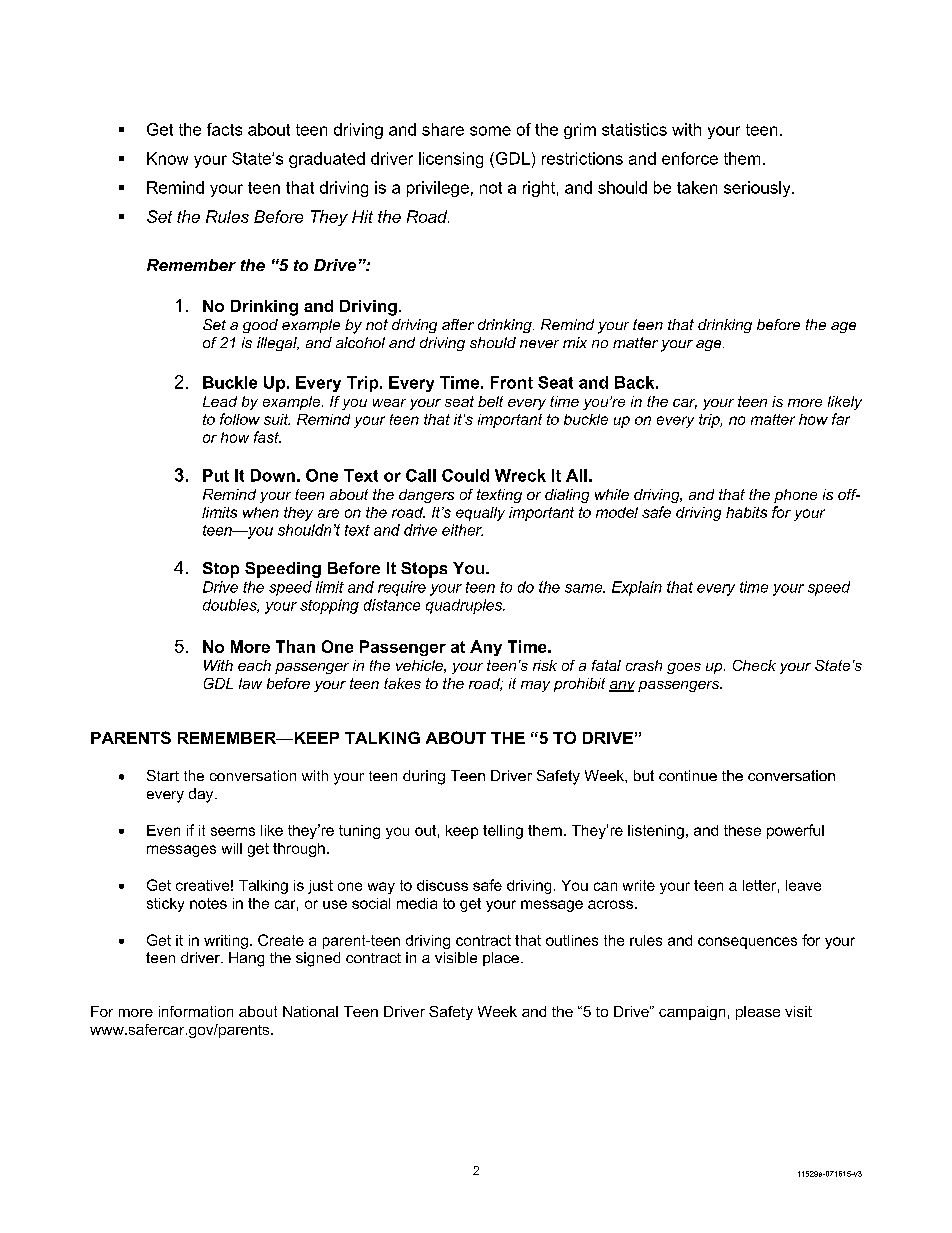 This screenshot has width=952, height=1233. Describe the element at coordinates (512, 382) in the screenshot. I see `Front` at that location.
